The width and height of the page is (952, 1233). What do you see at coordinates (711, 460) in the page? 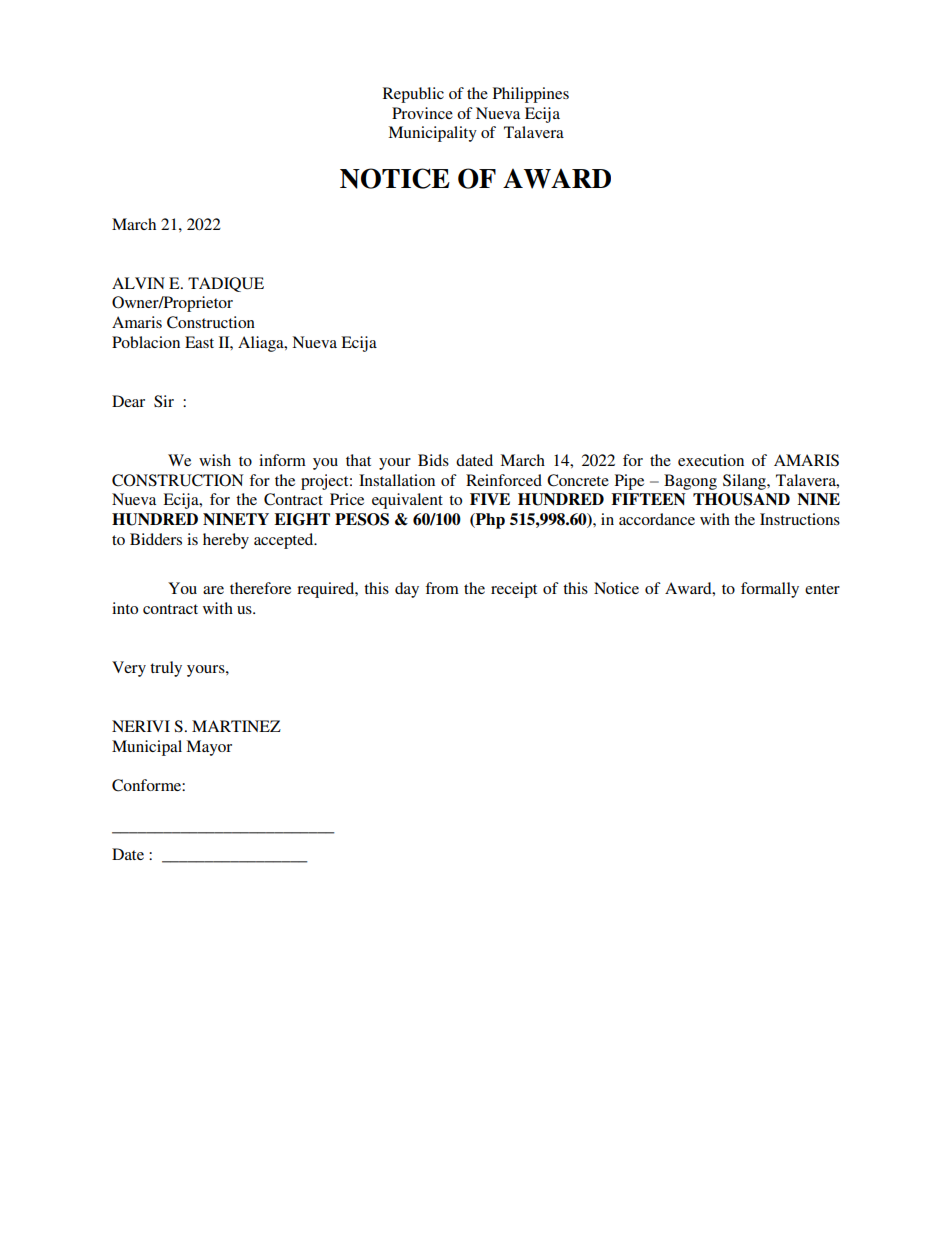
I see `execution` at bounding box center [711, 460].
